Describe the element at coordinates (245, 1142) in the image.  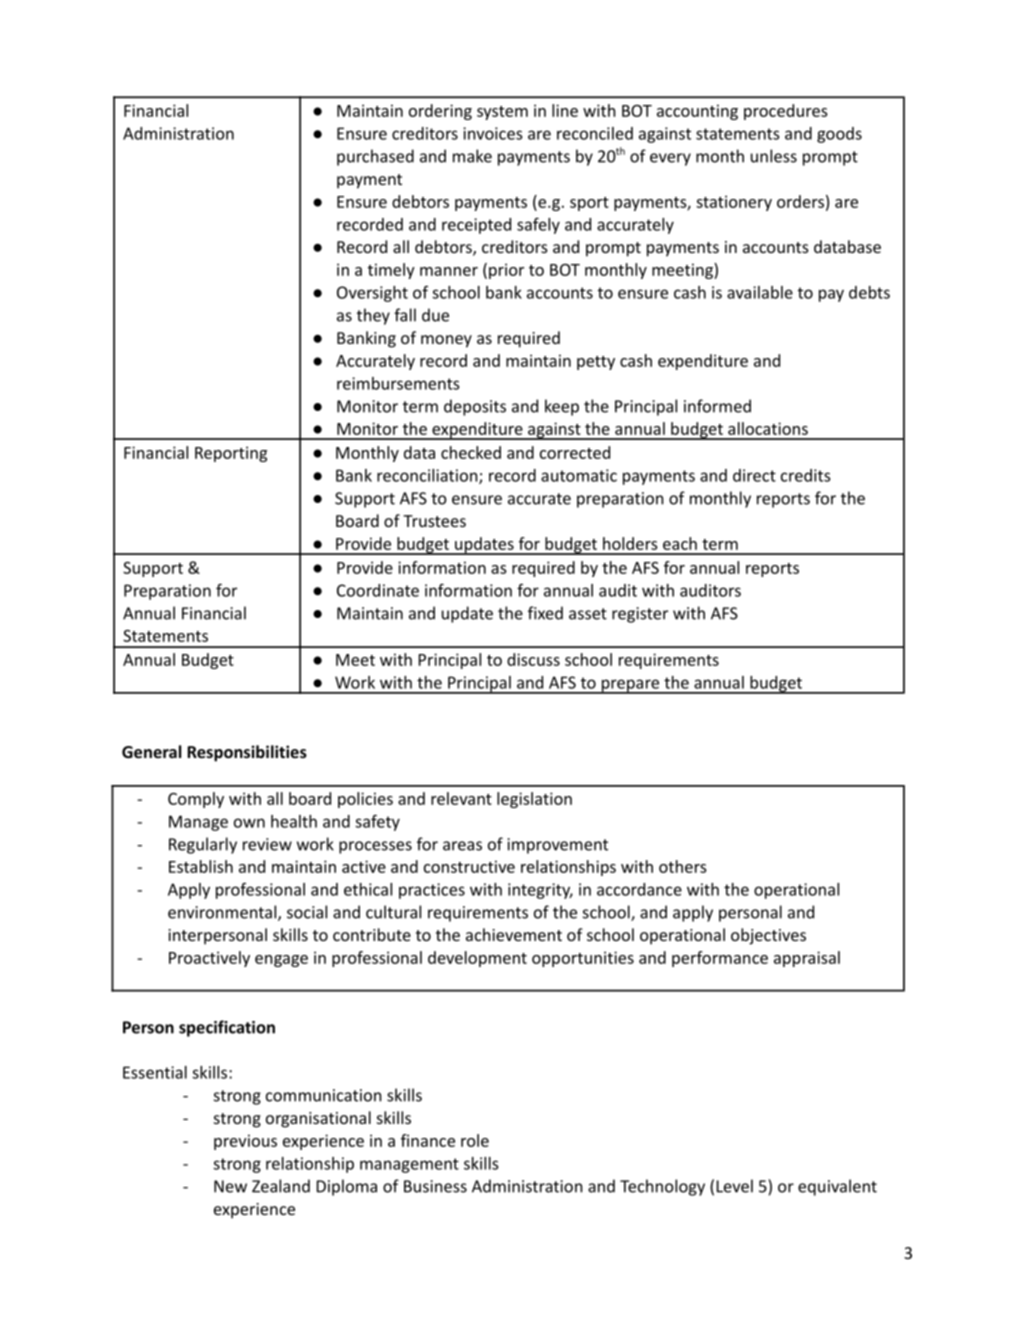
I see `previous` at that location.
